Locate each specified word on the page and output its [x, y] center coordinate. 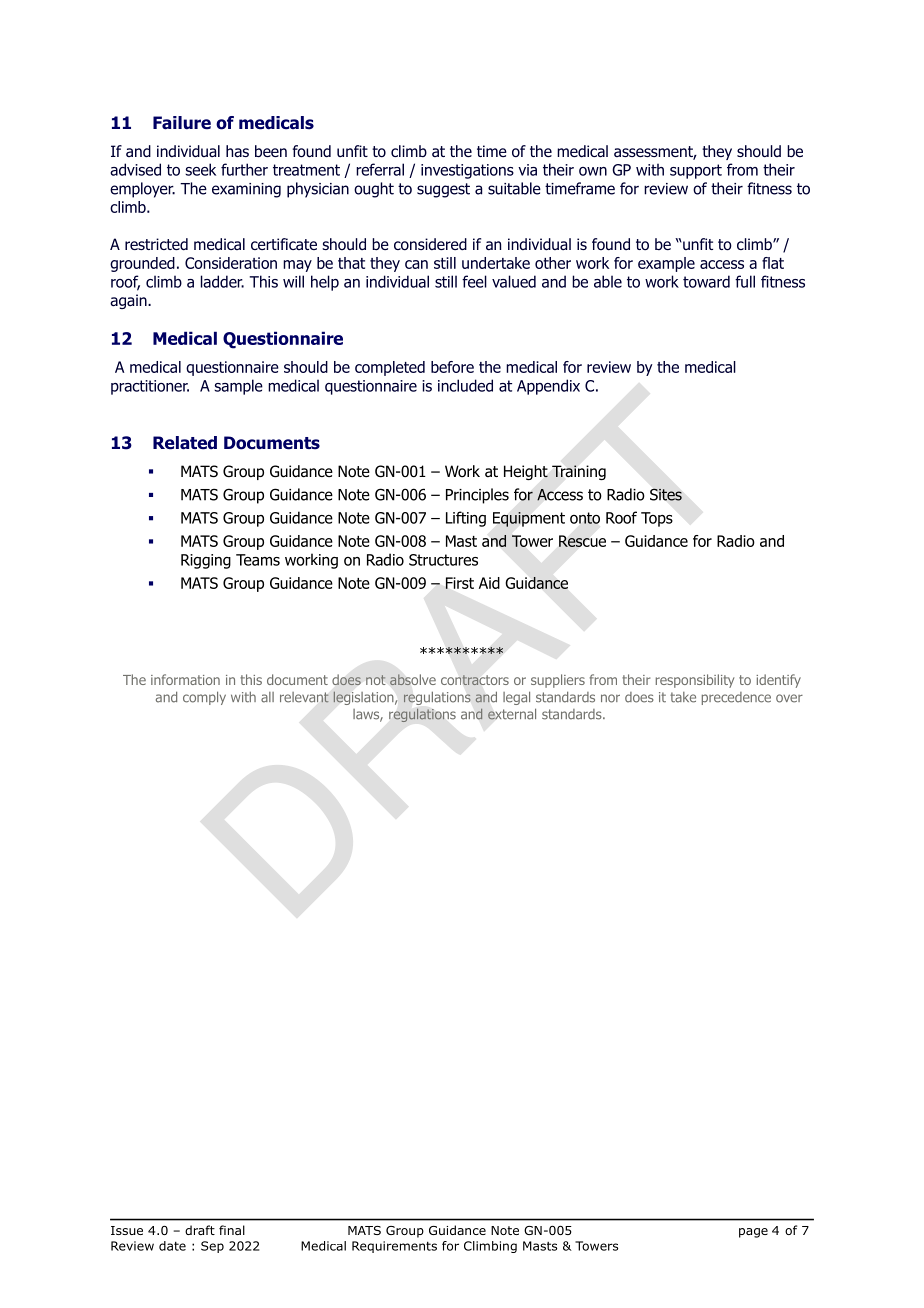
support [696, 171]
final [232, 1230]
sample [238, 387]
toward [706, 281]
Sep [212, 1247]
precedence [736, 698]
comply [204, 698]
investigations [467, 171]
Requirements [394, 1247]
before [452, 367]
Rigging [206, 561]
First [459, 583]
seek [200, 169]
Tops [657, 519]
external [512, 714]
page [753, 1233]
